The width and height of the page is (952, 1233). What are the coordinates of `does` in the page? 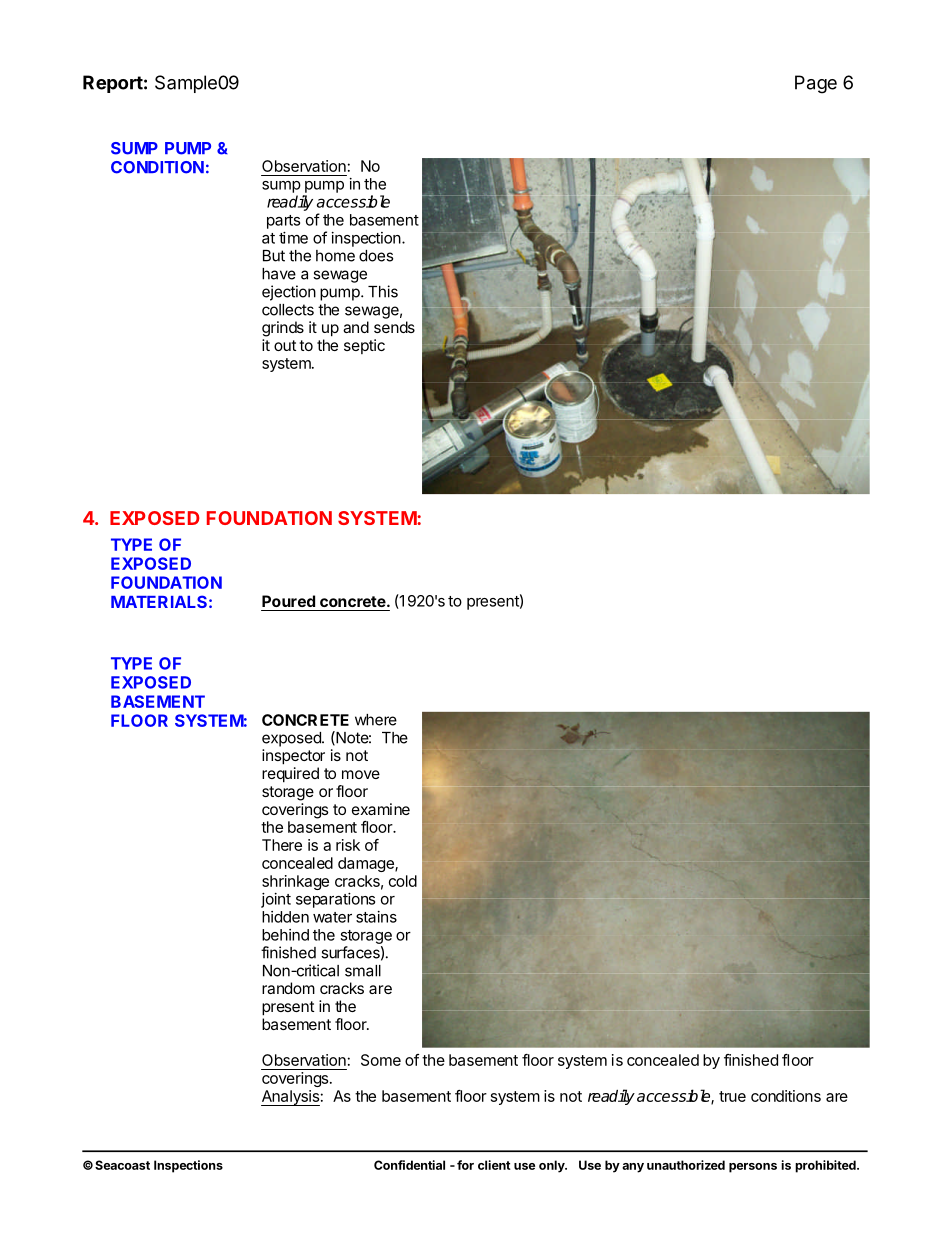 It's located at (376, 256).
